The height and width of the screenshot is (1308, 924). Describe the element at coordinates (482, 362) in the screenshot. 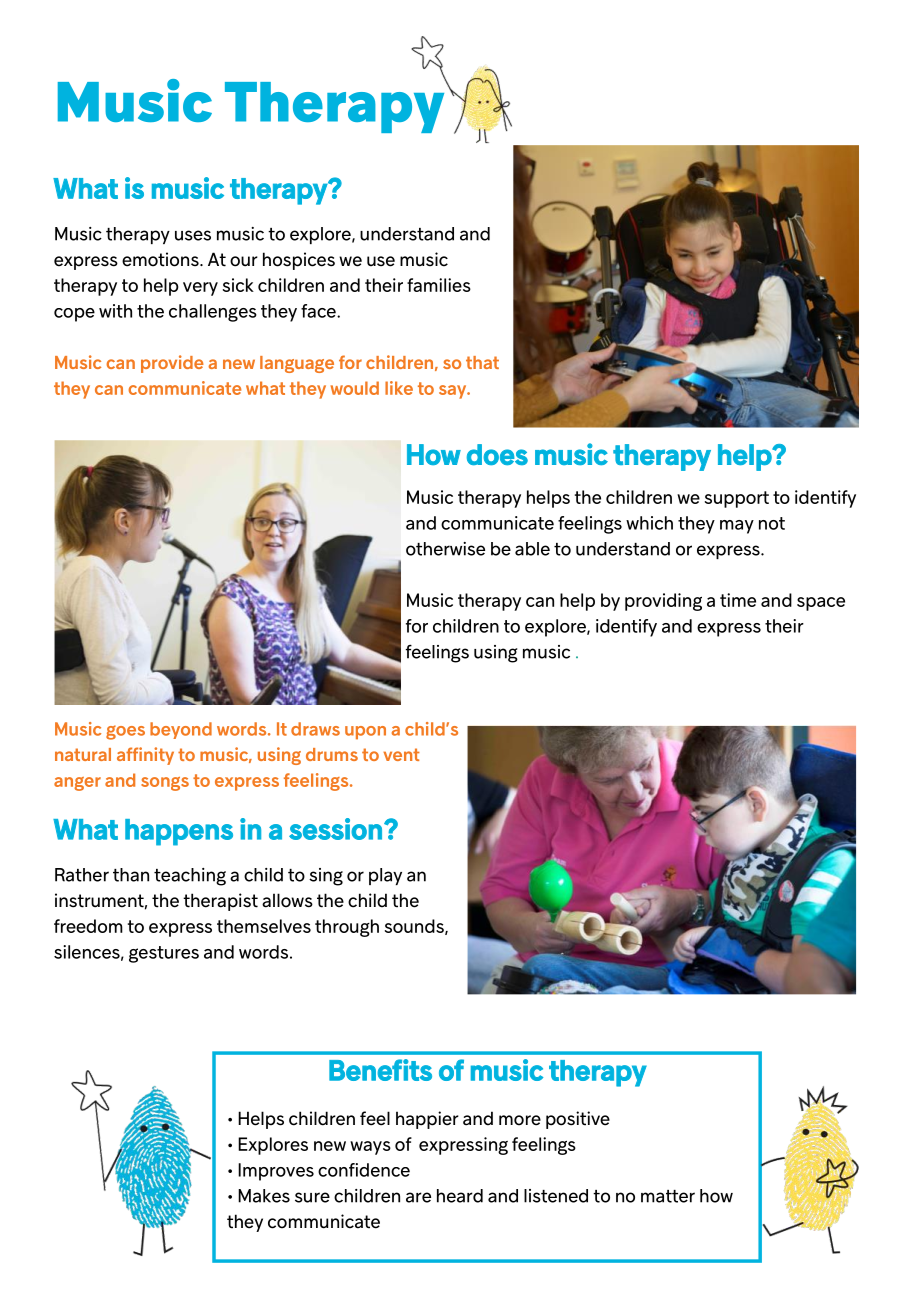

I see `that` at that location.
